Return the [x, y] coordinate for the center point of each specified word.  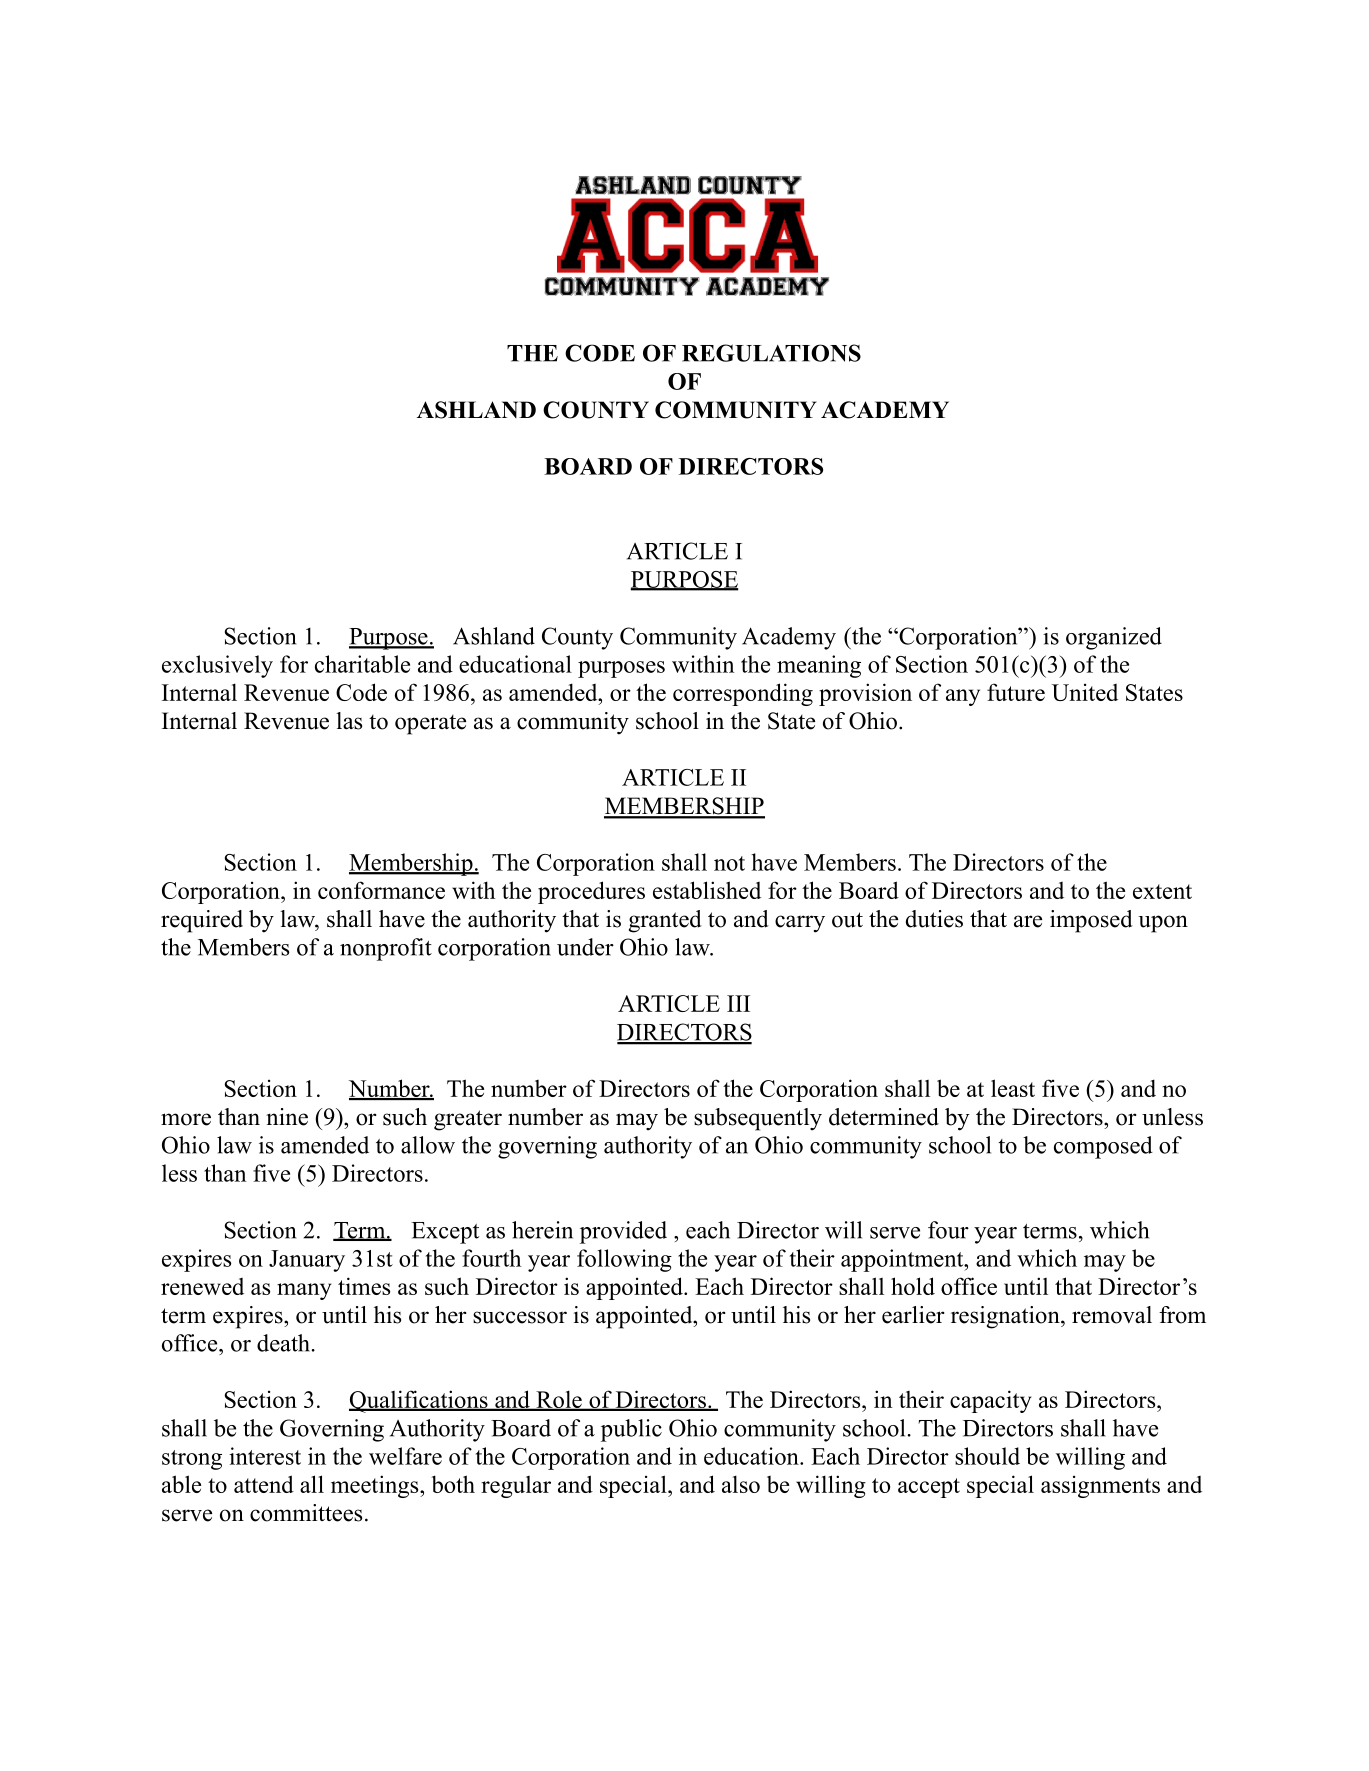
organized [1114, 638]
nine [287, 1117]
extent [1162, 891]
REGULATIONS [771, 353]
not [729, 863]
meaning [819, 666]
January [307, 1261]
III [738, 1003]
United [1085, 692]
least [1013, 1088]
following [624, 1260]
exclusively [217, 666]
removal [1112, 1315]
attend [264, 1484]
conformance [381, 890]
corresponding [743, 694]
